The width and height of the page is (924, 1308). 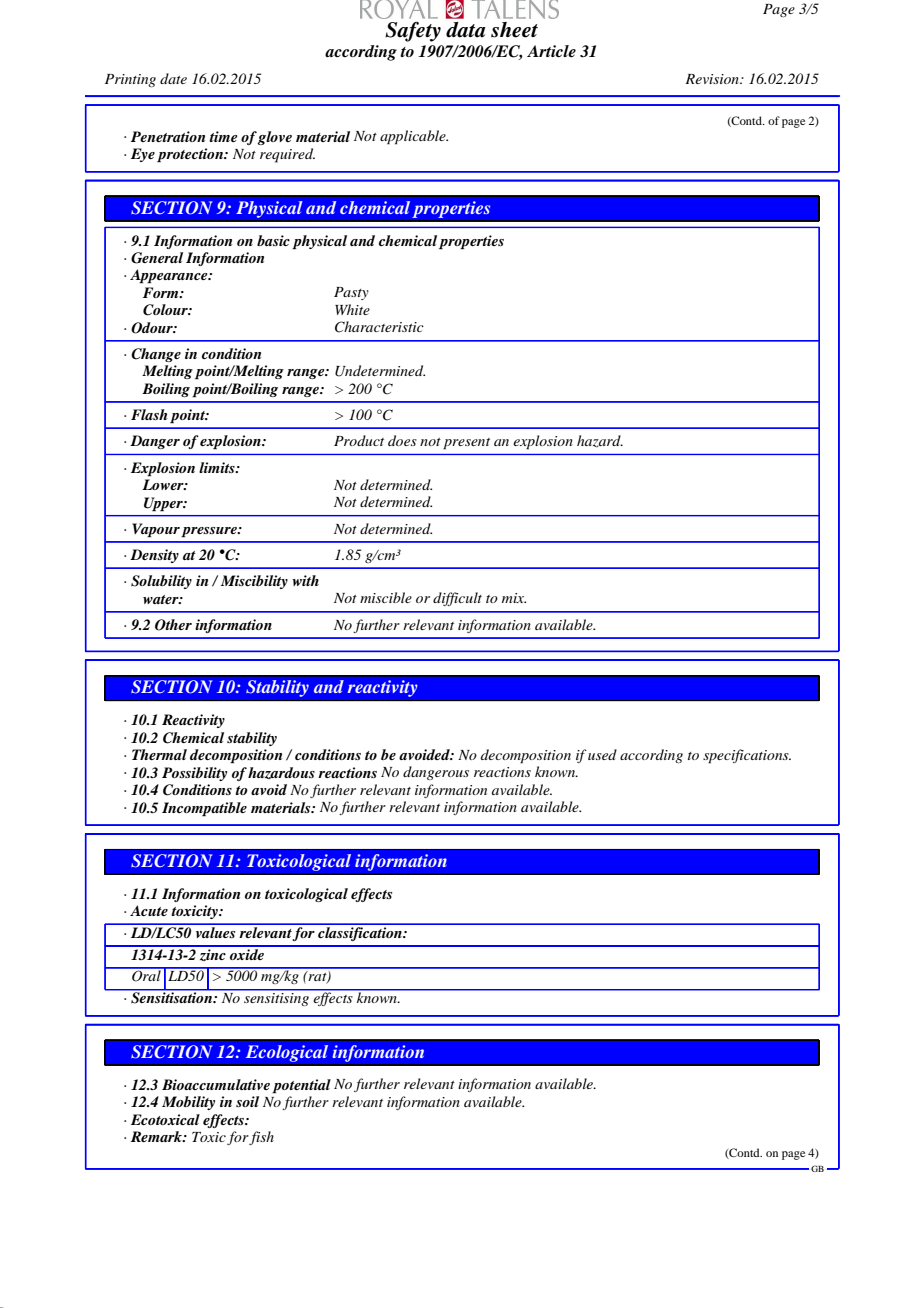 What do you see at coordinates (379, 327) in the page?
I see `Characteristic` at bounding box center [379, 327].
